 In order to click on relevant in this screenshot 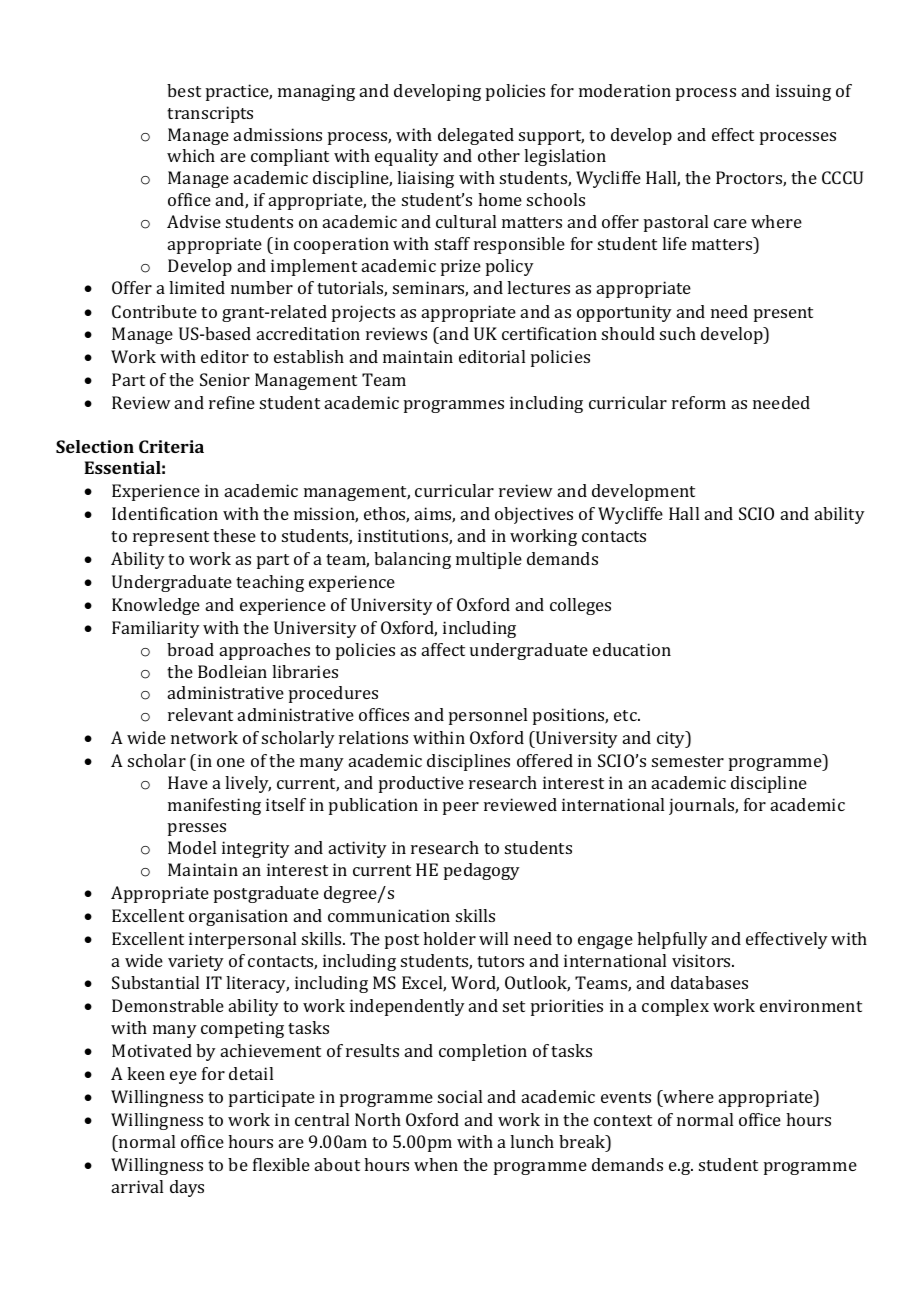, I will do `click(200, 714)`.
